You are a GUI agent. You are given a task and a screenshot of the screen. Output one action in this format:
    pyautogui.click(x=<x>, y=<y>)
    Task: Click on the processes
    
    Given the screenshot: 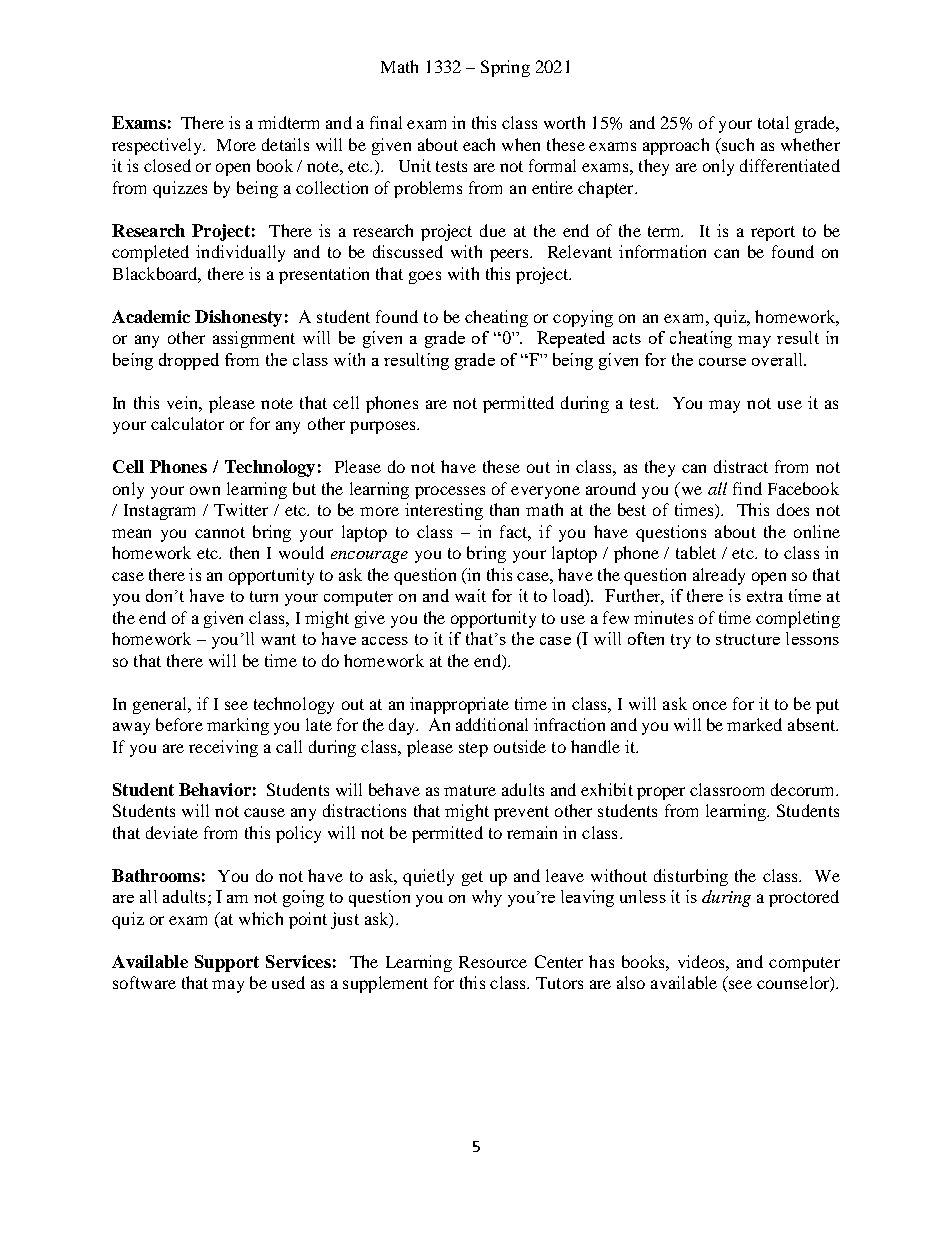 What is the action you would take?
    pyautogui.click(x=450, y=492)
